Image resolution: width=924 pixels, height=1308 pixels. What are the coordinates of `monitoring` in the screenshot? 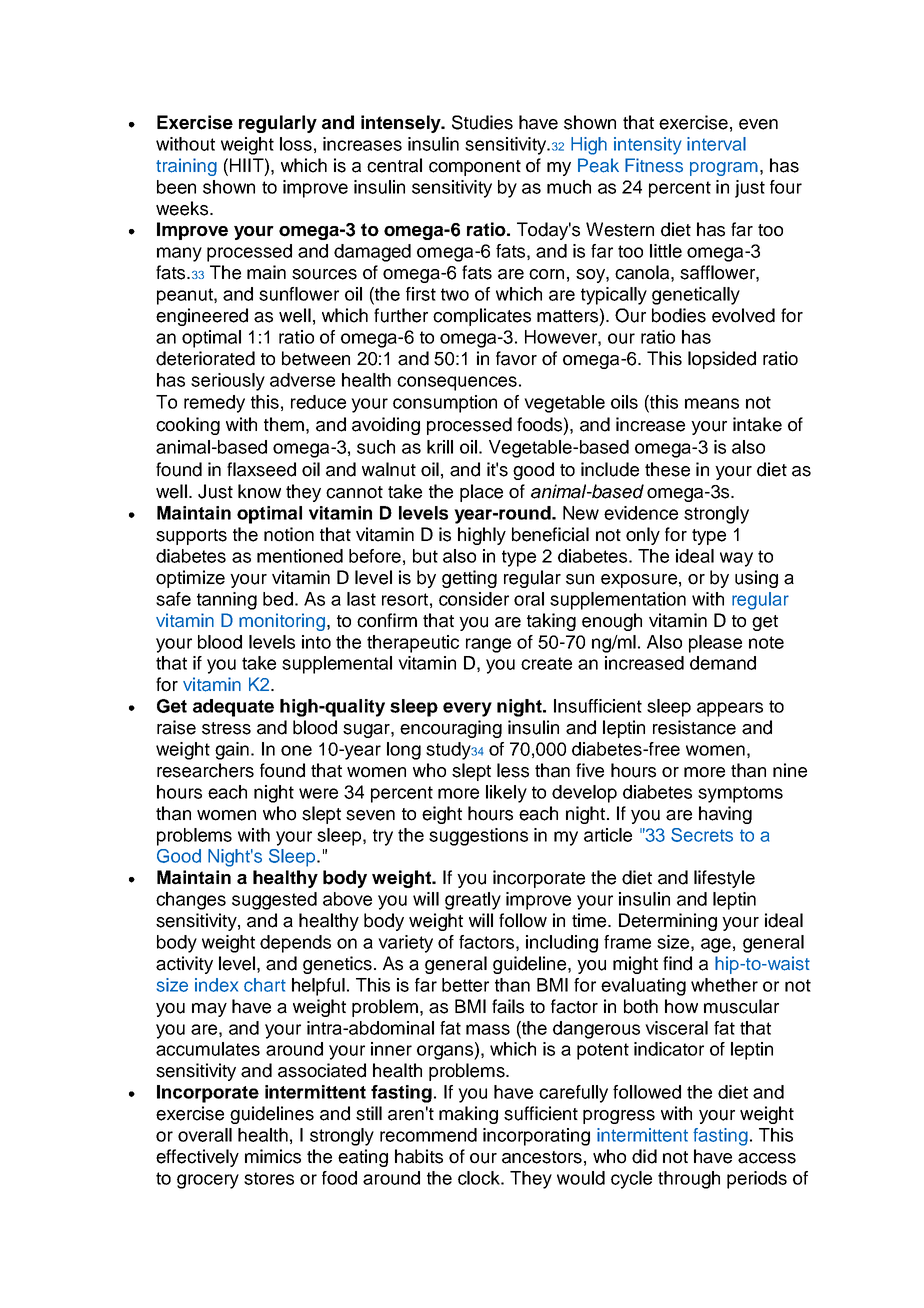 It's located at (282, 622).
